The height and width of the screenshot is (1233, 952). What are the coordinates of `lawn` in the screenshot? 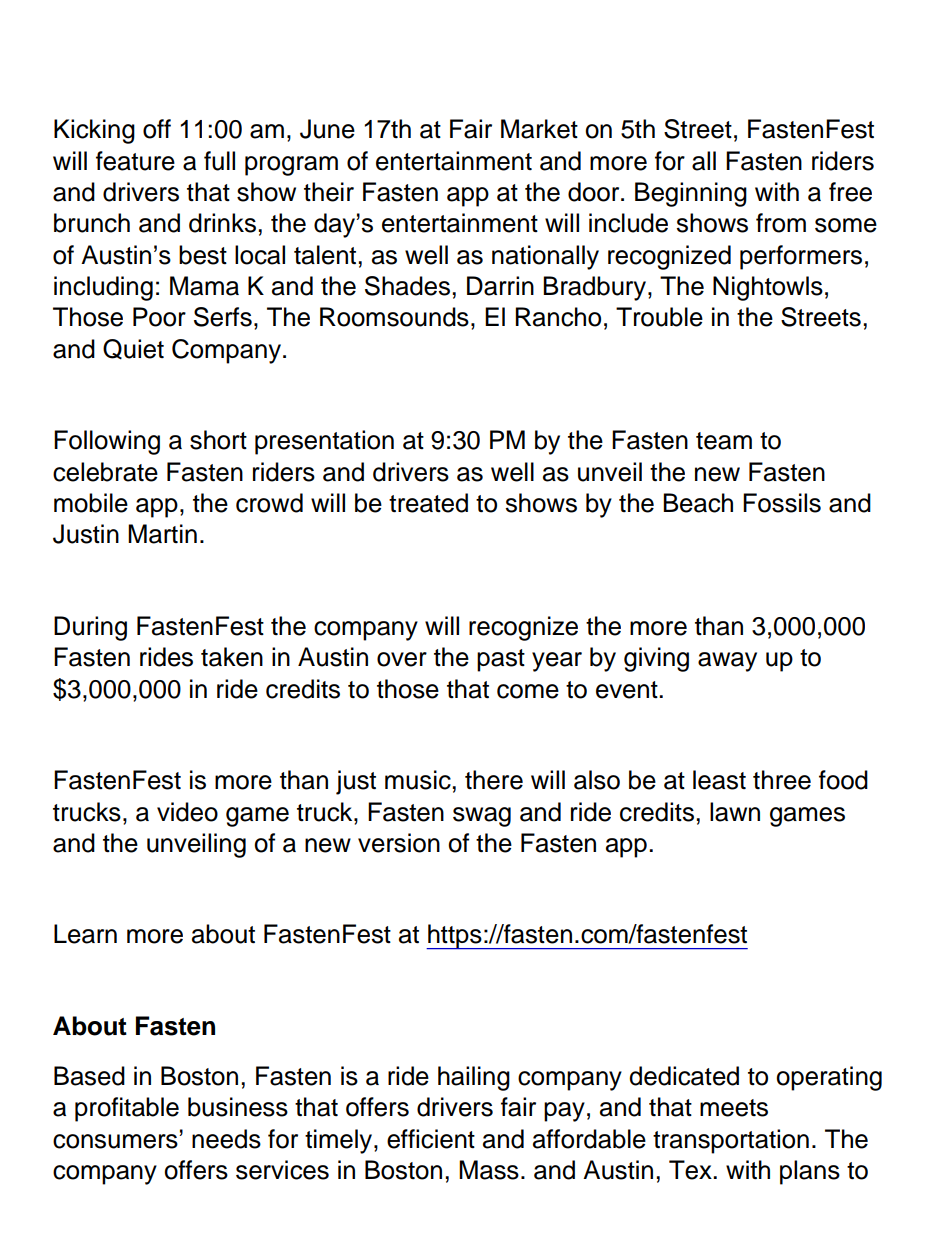 It's located at (735, 812).
